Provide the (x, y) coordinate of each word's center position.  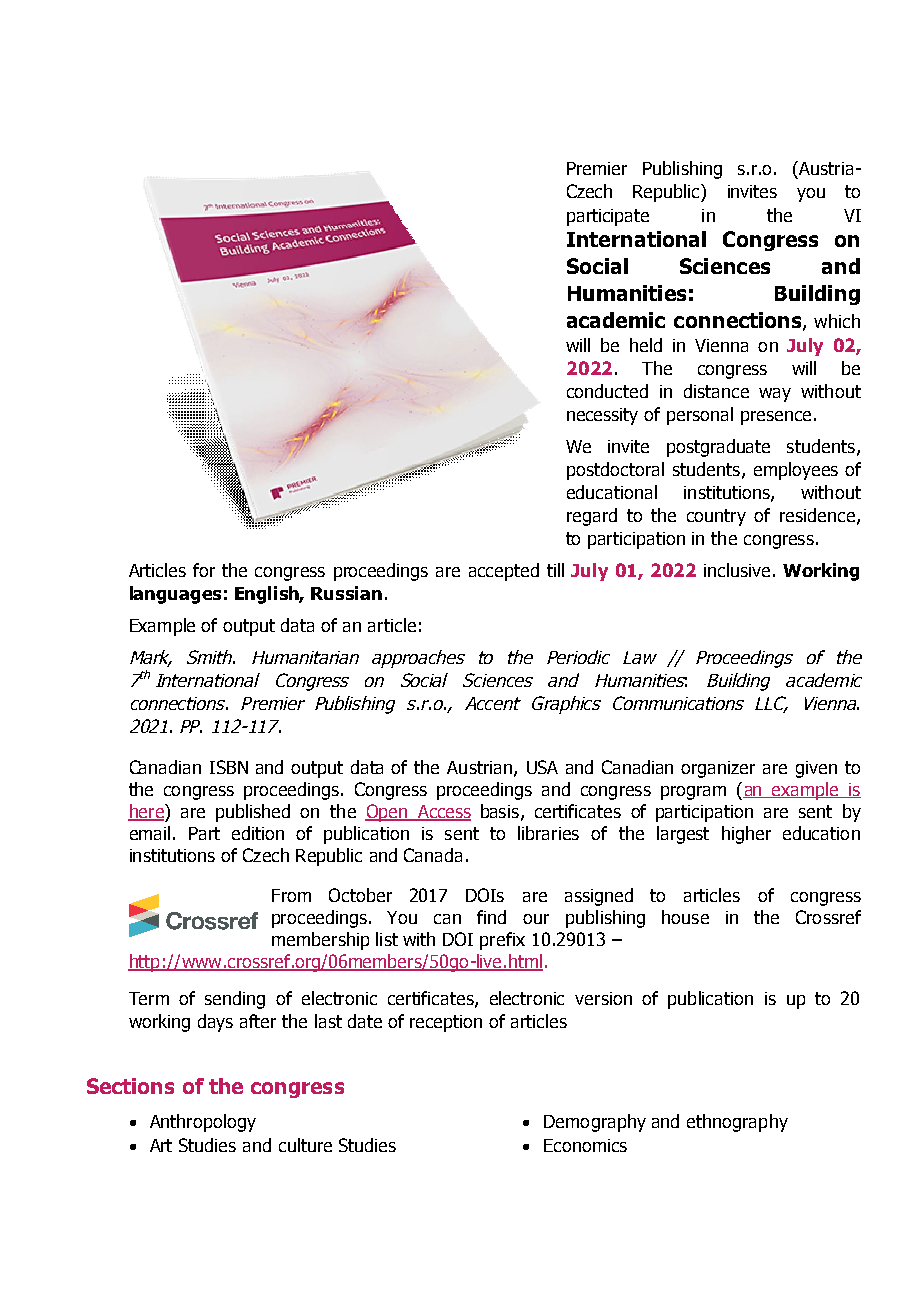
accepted (504, 572)
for (204, 570)
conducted (607, 391)
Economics (585, 1145)
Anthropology (203, 1123)
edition (258, 833)
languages (175, 595)
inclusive (737, 570)
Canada (433, 855)
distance (716, 391)
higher (746, 835)
